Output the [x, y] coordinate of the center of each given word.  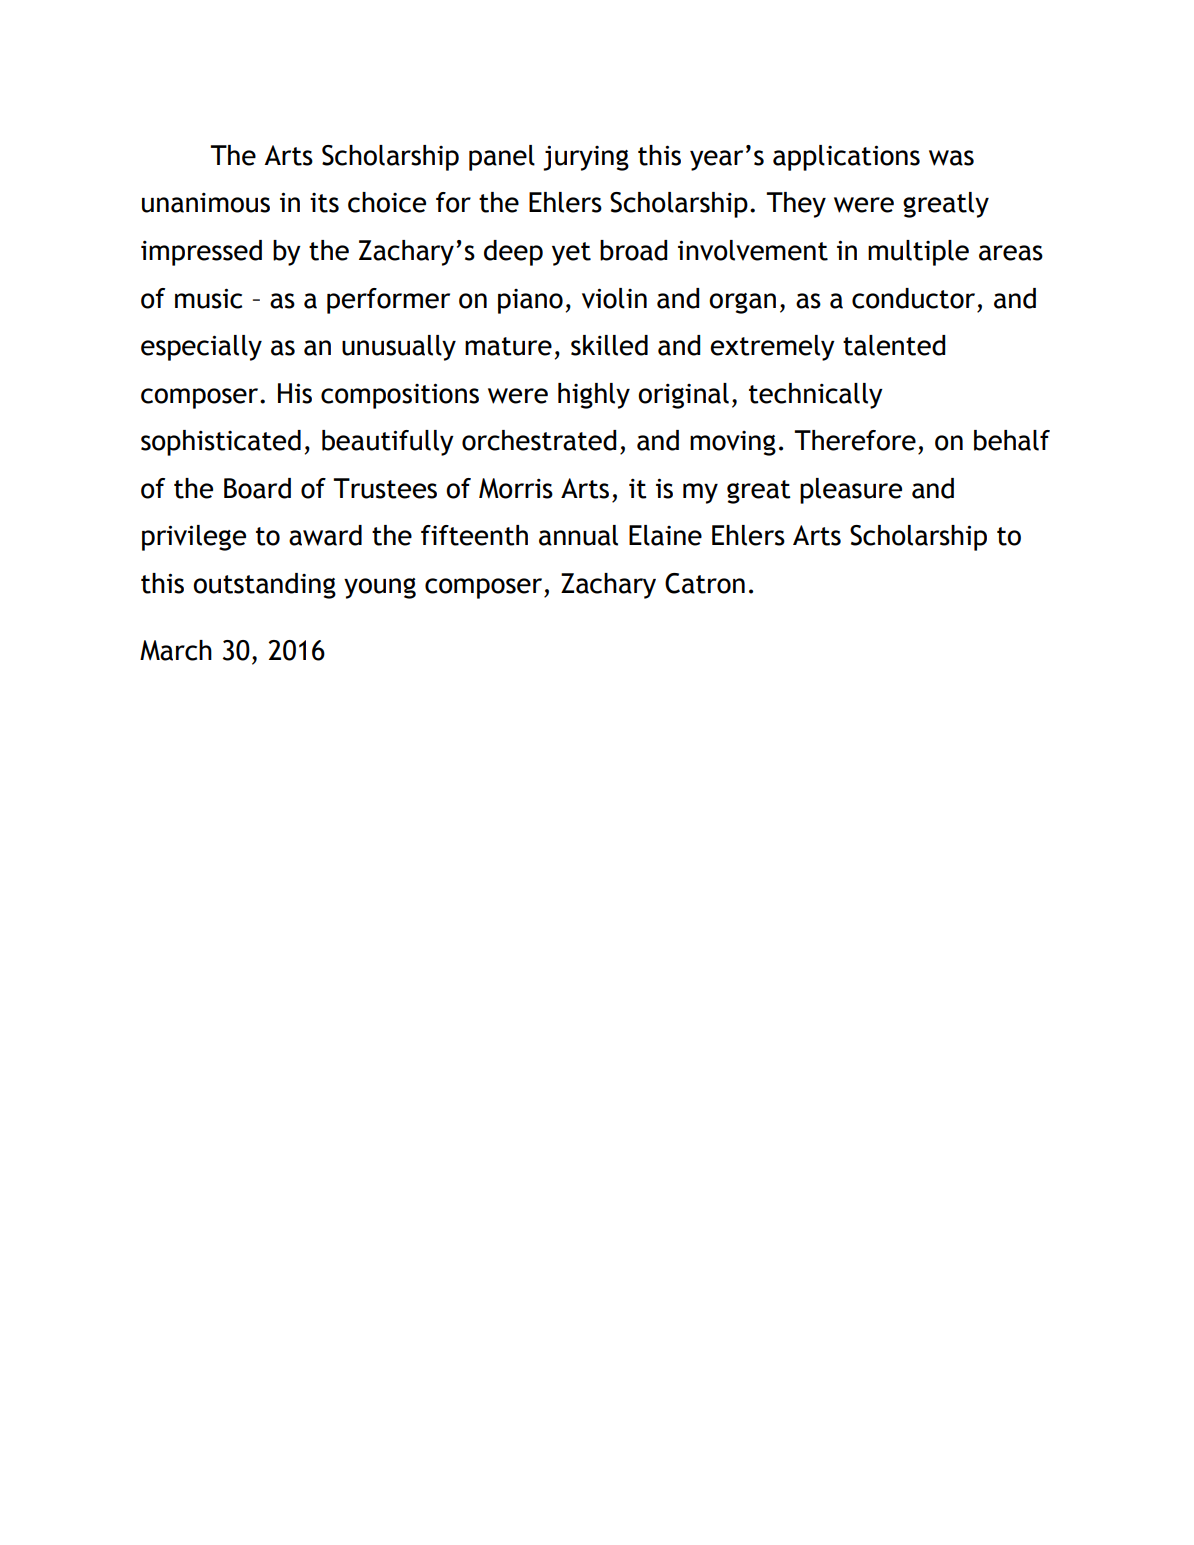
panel [502, 158]
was [951, 158]
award [325, 535]
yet [571, 254]
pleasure [851, 491]
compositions [400, 396]
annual [578, 535]
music [208, 298]
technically [816, 396]
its [324, 203]
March [176, 650]
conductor [913, 298]
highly [594, 396]
